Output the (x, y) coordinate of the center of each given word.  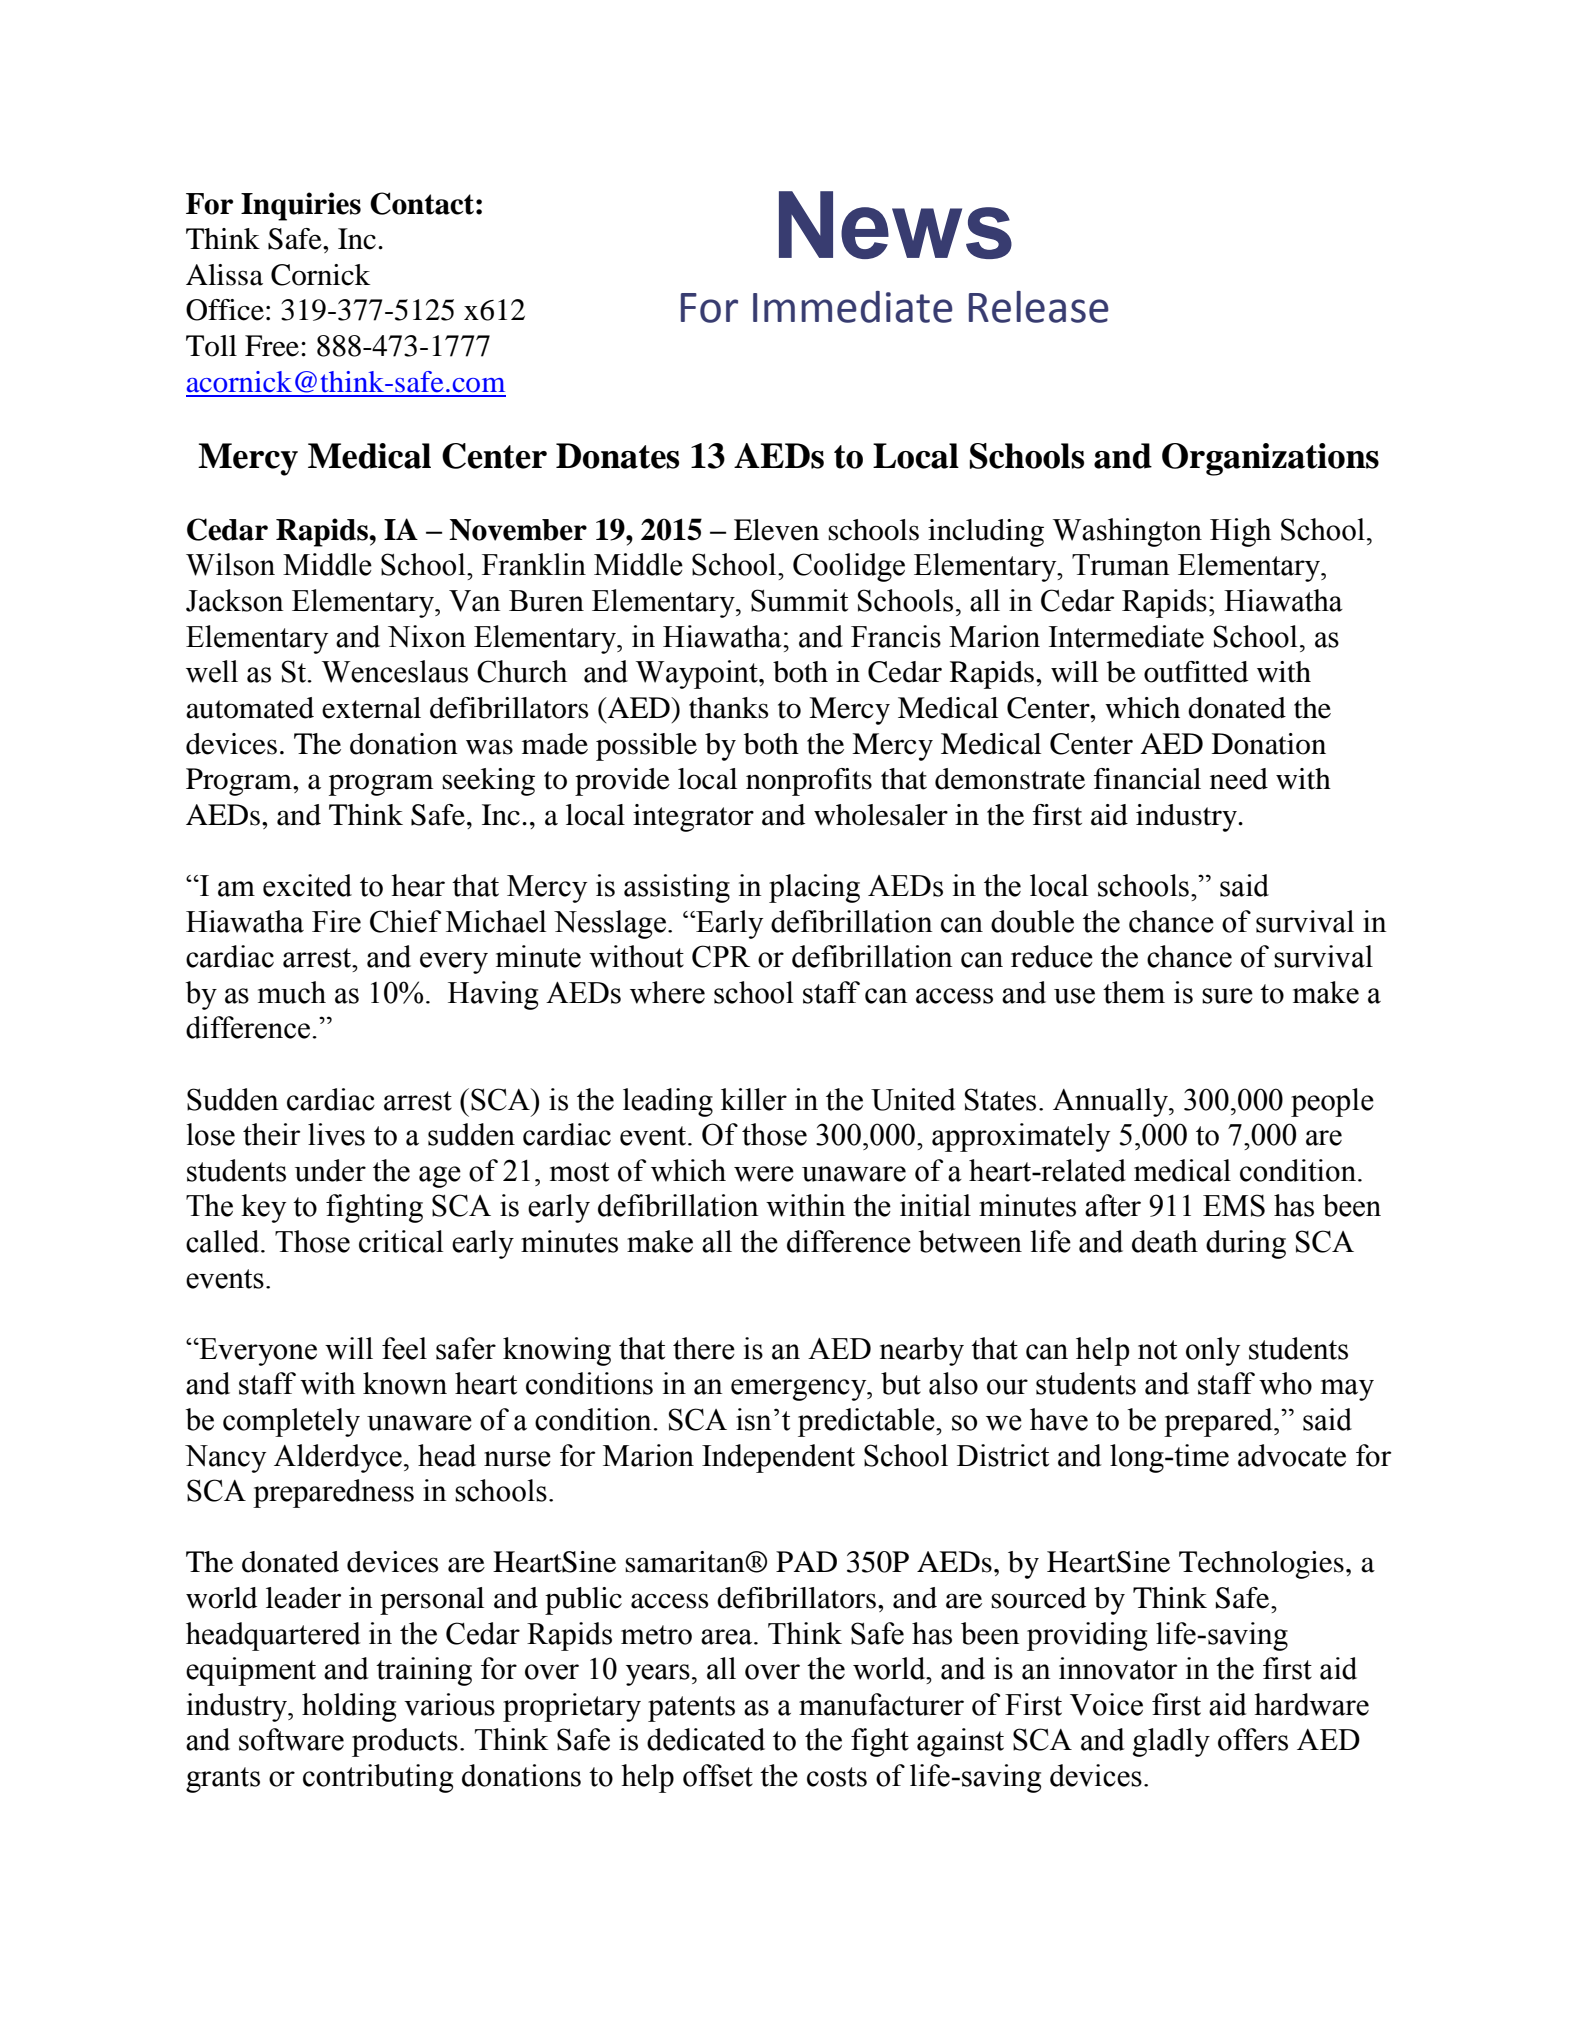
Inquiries (301, 206)
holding (349, 1707)
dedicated (706, 1739)
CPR (721, 956)
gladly (1171, 1742)
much (292, 992)
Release (1039, 307)
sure (1227, 996)
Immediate (853, 307)
